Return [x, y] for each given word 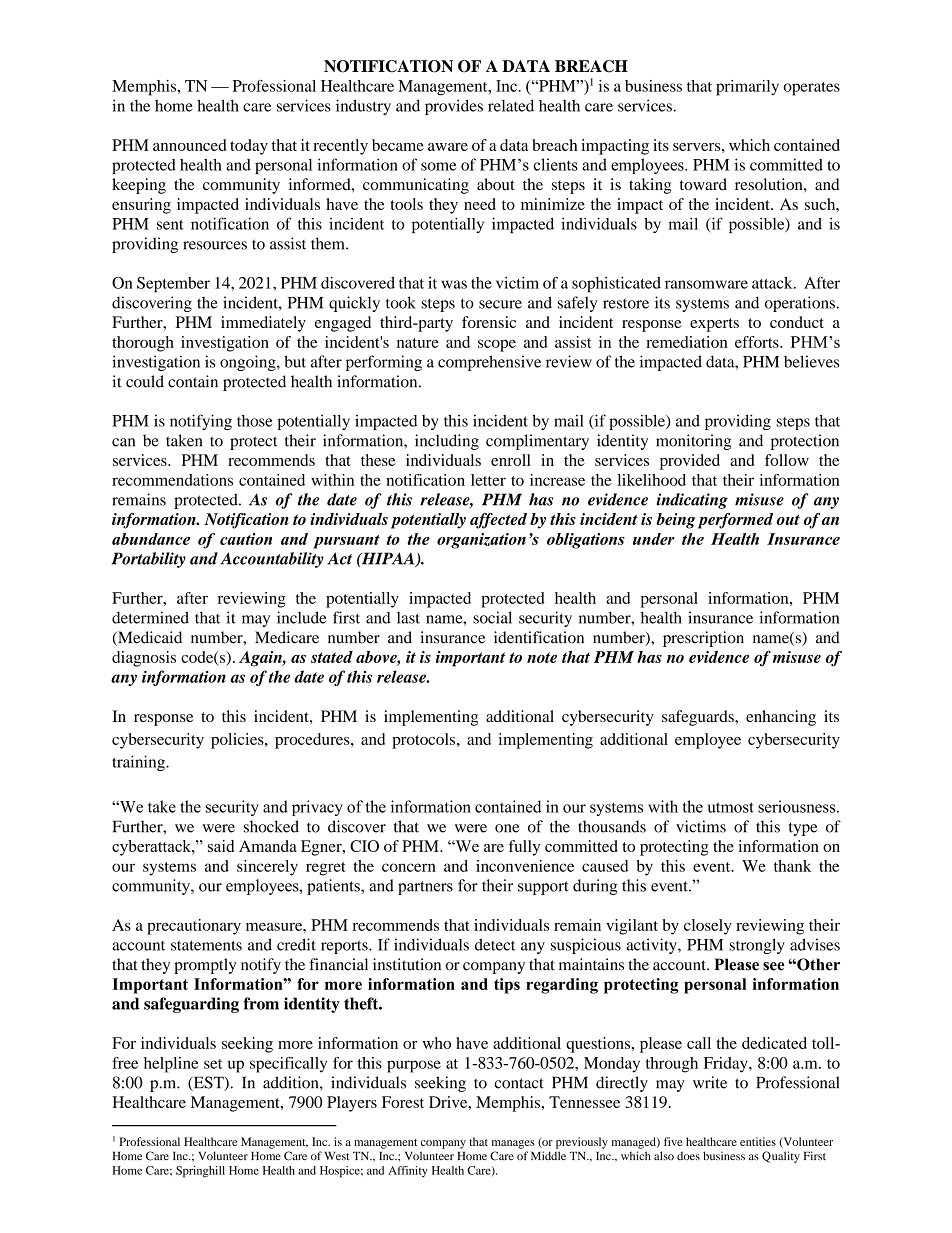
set [213, 1064]
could [145, 381]
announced [189, 145]
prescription [703, 639]
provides [454, 107]
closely [708, 927]
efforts [758, 342]
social [492, 617]
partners [425, 888]
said [221, 846]
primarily [747, 88]
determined [150, 617]
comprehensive [489, 363]
